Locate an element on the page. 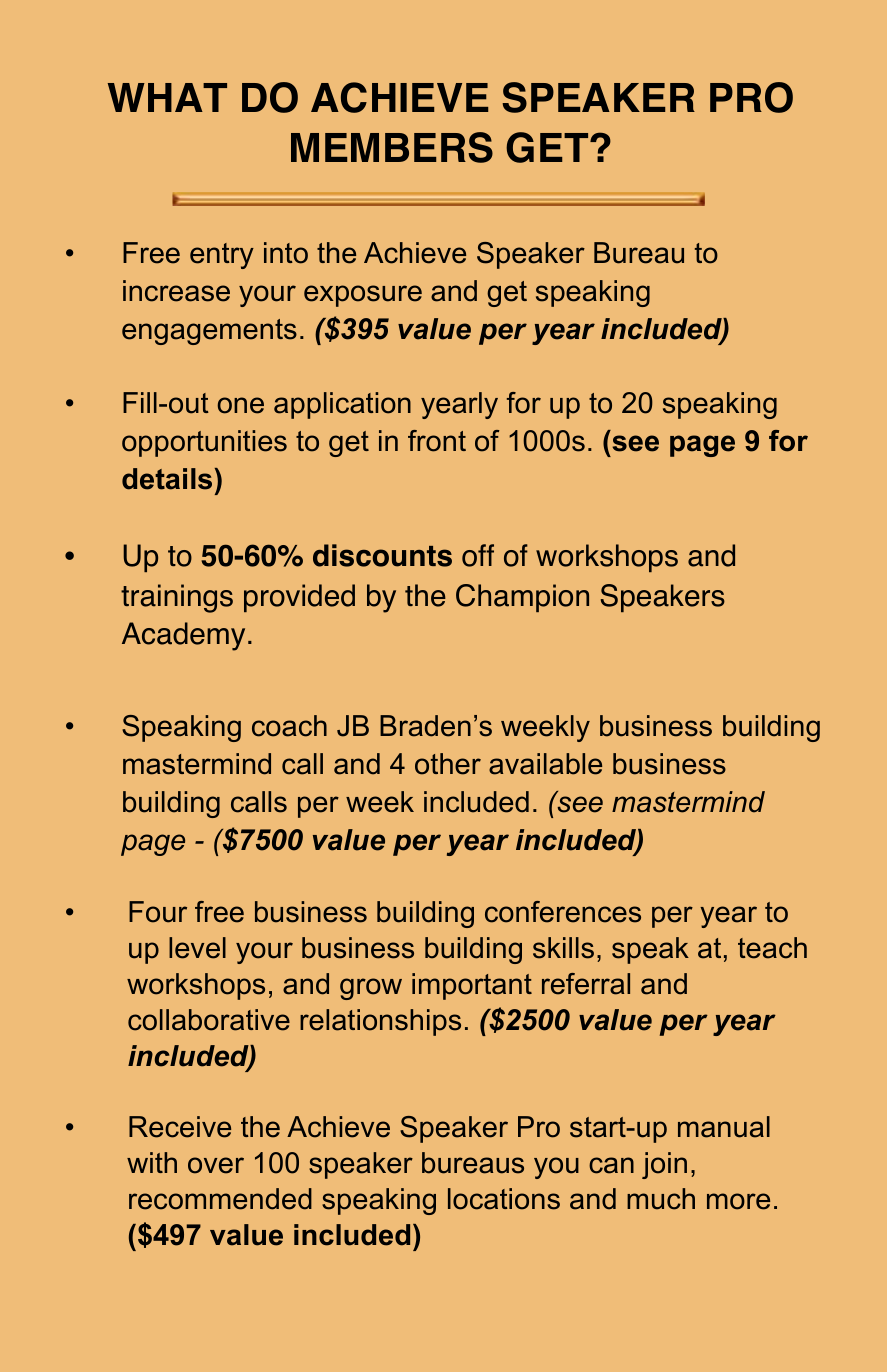 The height and width of the document is (1372, 887). locations is located at coordinates (504, 1199).
